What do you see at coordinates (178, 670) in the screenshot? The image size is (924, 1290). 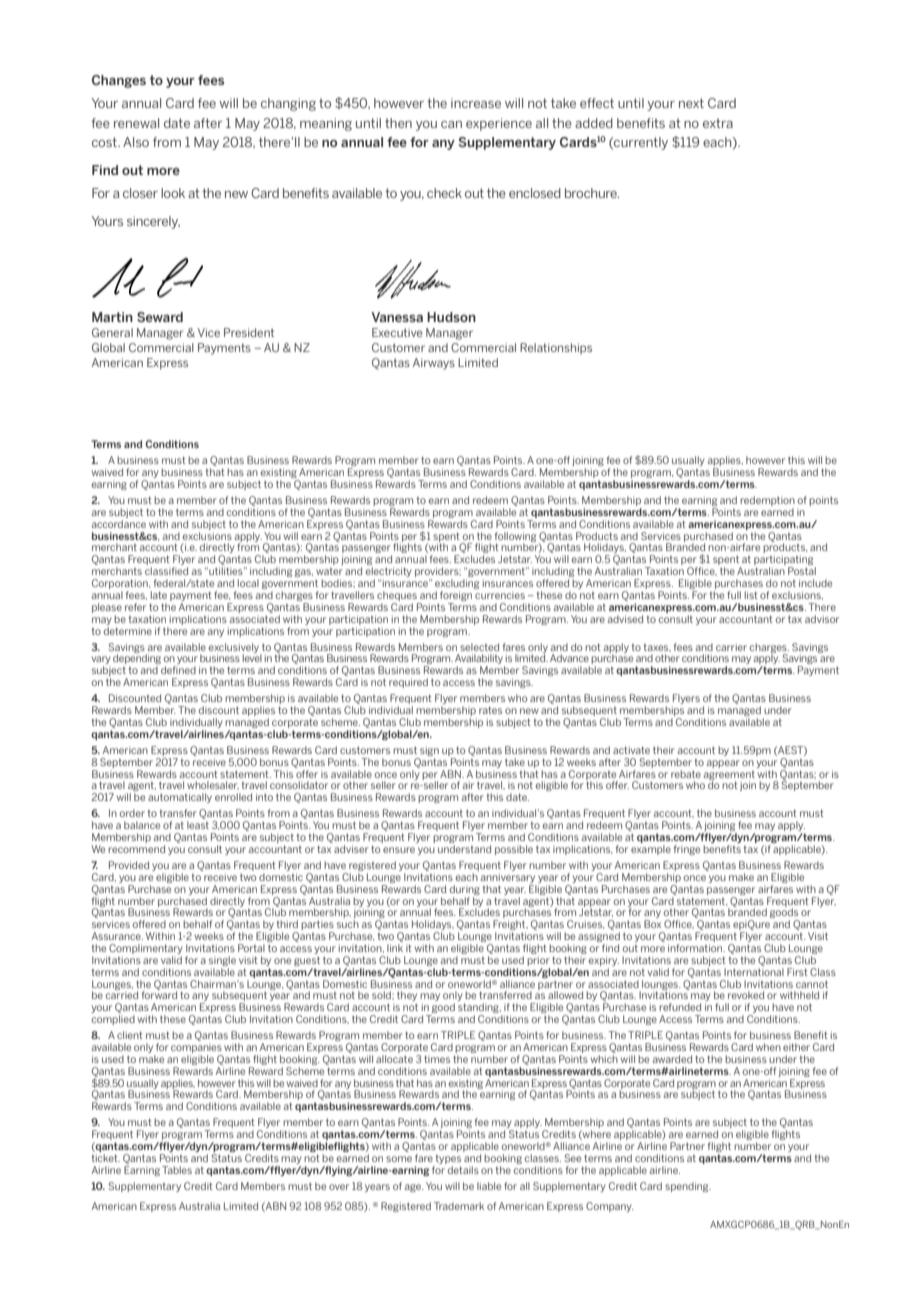 I see `defined` at bounding box center [178, 670].
